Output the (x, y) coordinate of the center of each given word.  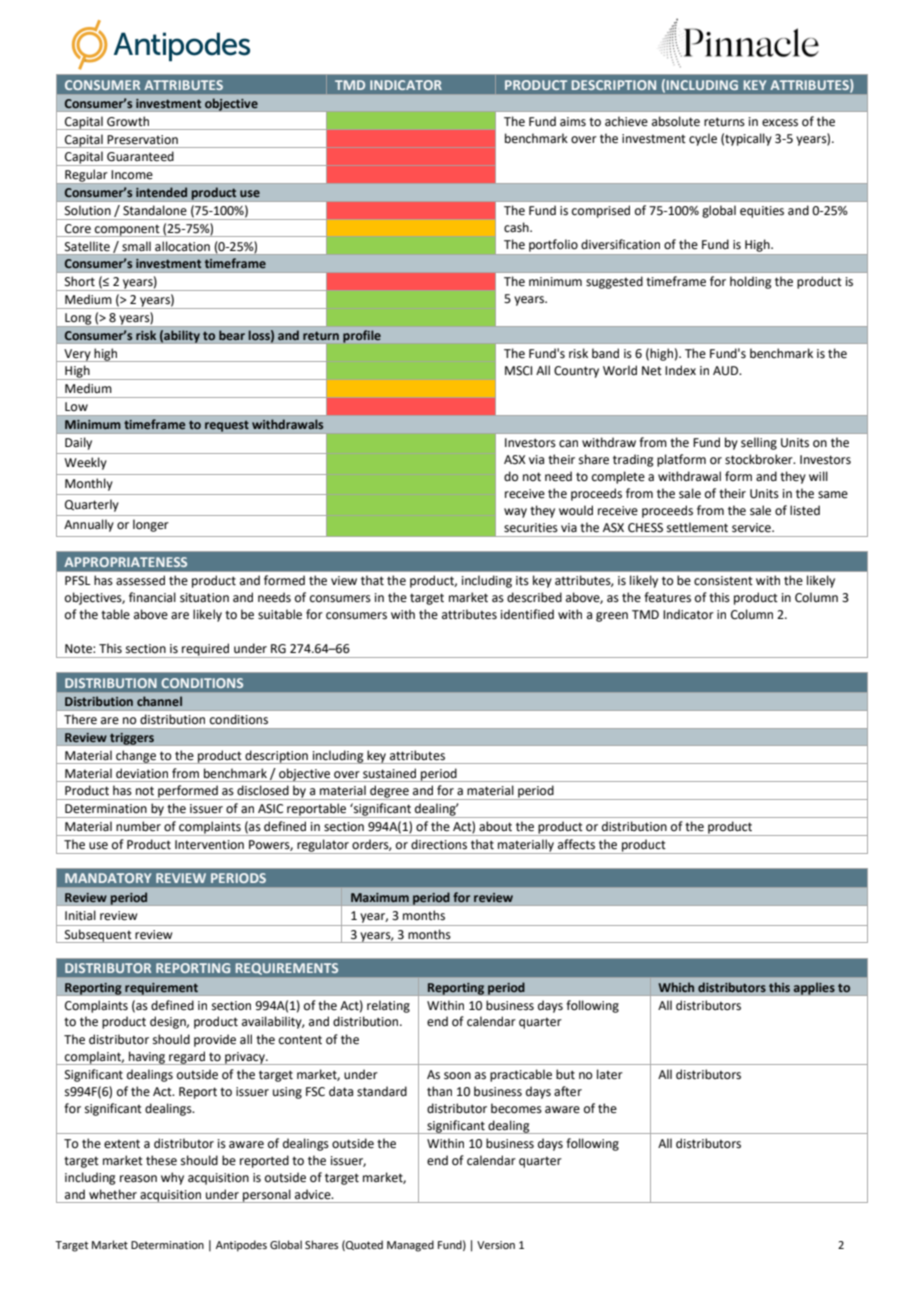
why (172, 1178)
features (667, 597)
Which (676, 987)
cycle (703, 139)
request (227, 427)
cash (517, 227)
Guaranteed (140, 156)
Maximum (380, 897)
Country (576, 372)
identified (527, 614)
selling (759, 443)
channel (159, 701)
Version (496, 1245)
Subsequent (98, 936)
